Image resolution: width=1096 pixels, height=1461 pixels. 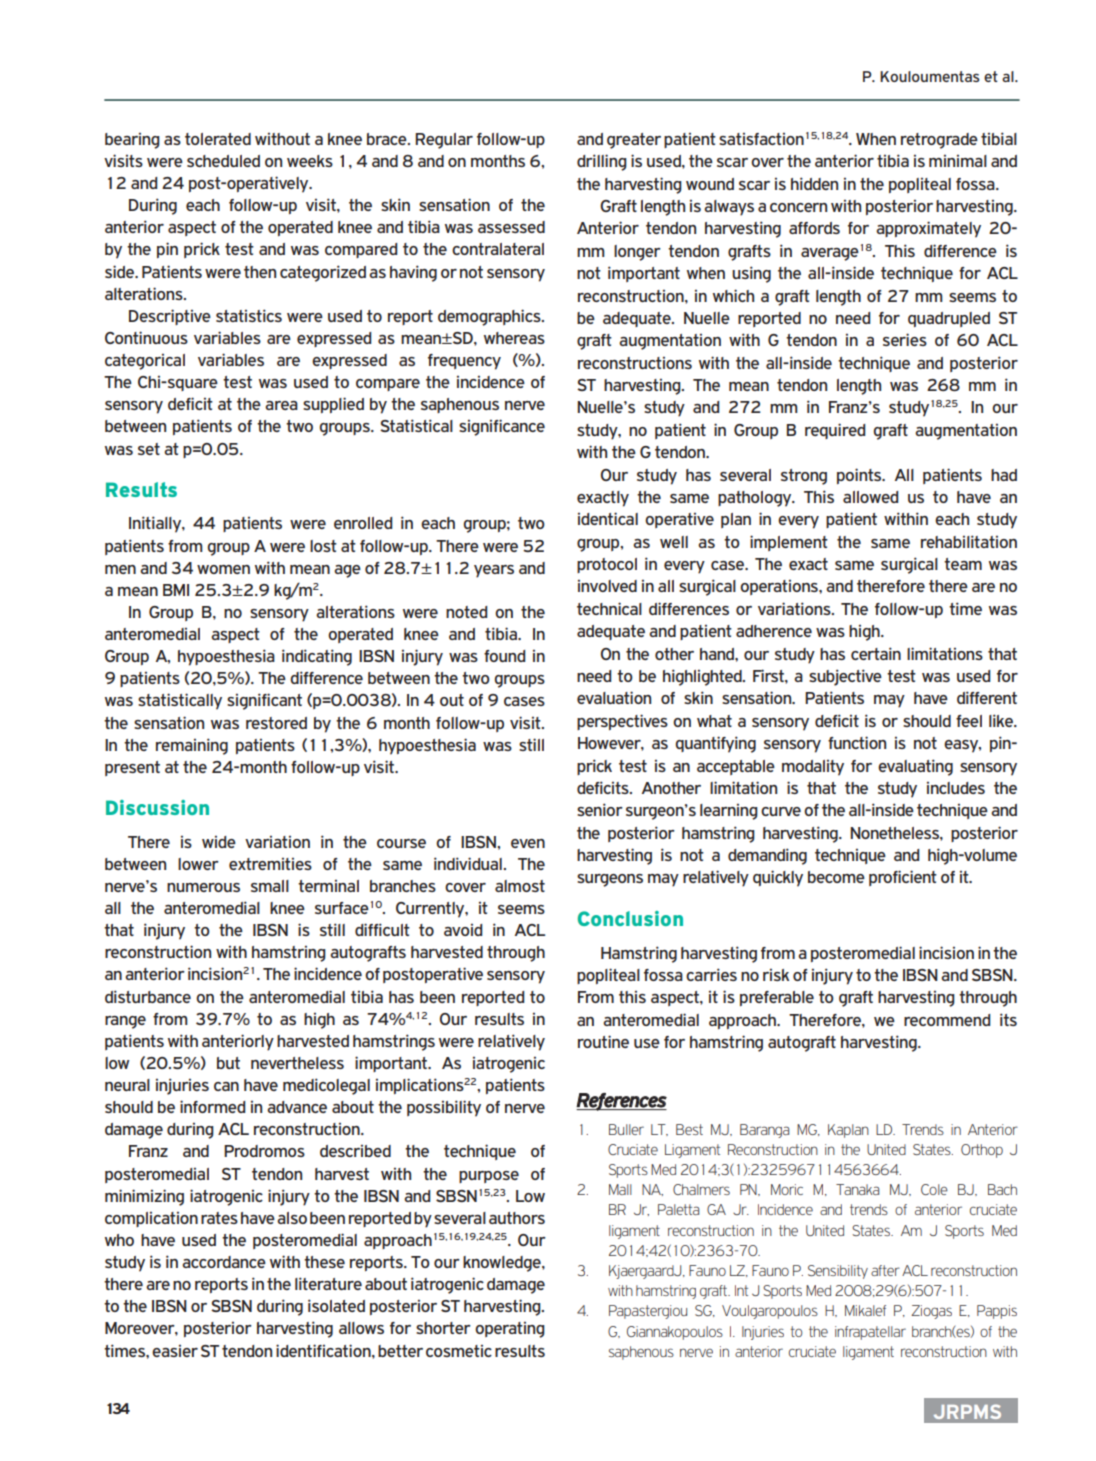 What do you see at coordinates (602, 162) in the image?
I see `drilling` at bounding box center [602, 162].
